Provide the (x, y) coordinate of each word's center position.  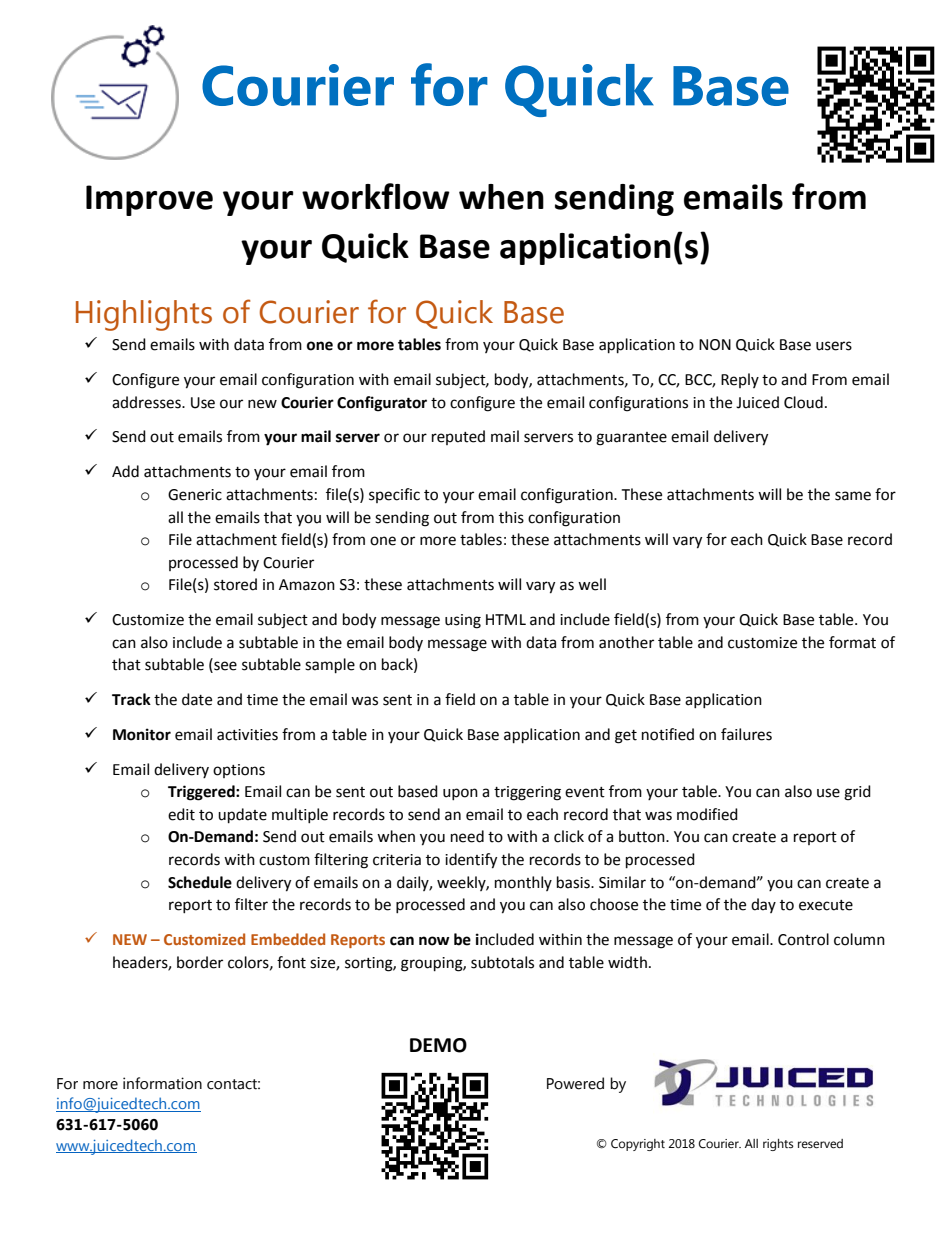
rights (778, 1145)
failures (746, 734)
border (200, 962)
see (224, 667)
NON (715, 345)
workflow (376, 196)
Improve (149, 200)
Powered (575, 1083)
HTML (506, 619)
